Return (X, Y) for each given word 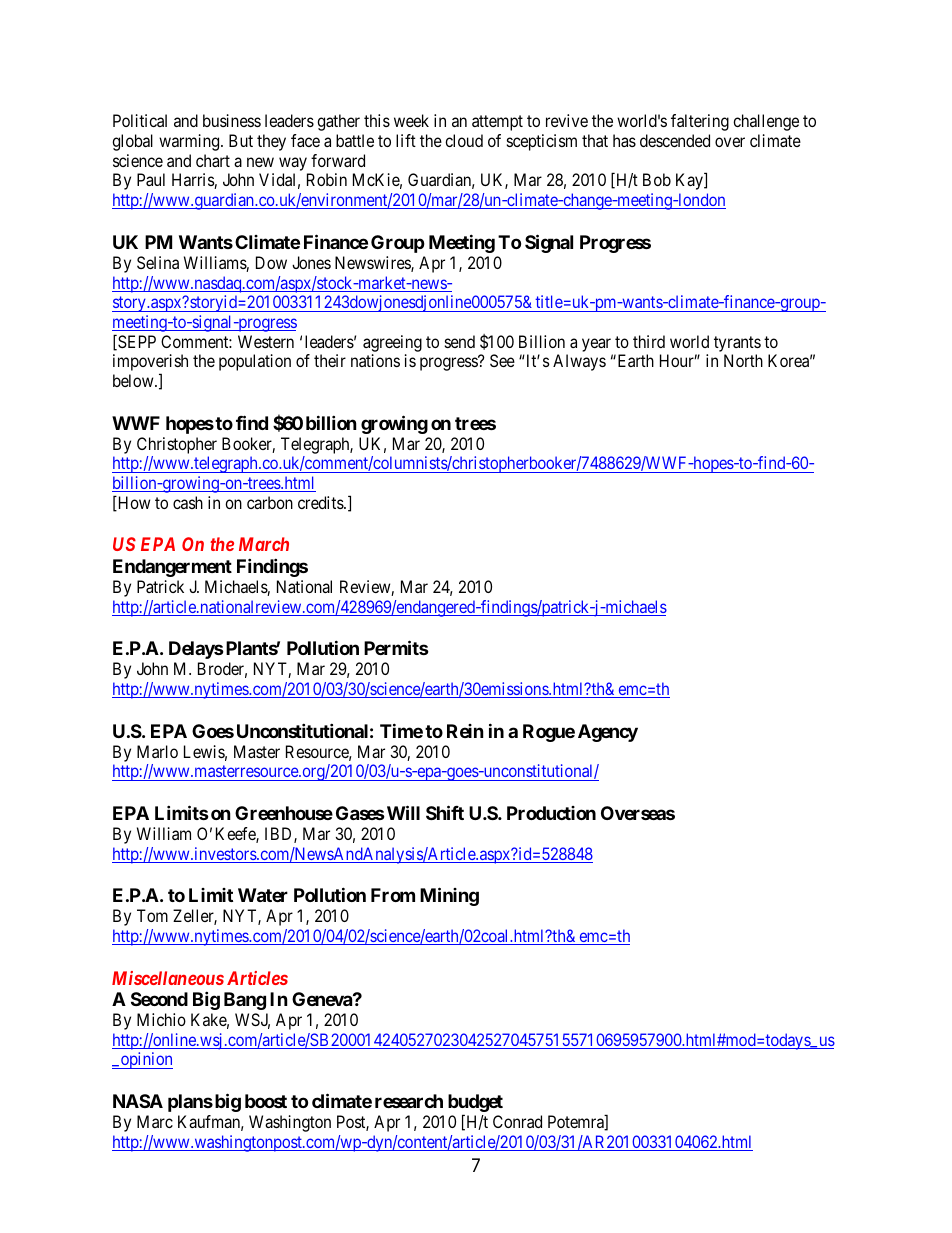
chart (213, 160)
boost (266, 1101)
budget (475, 1104)
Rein (465, 731)
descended (675, 140)
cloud (464, 140)
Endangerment (172, 568)
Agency (608, 733)
